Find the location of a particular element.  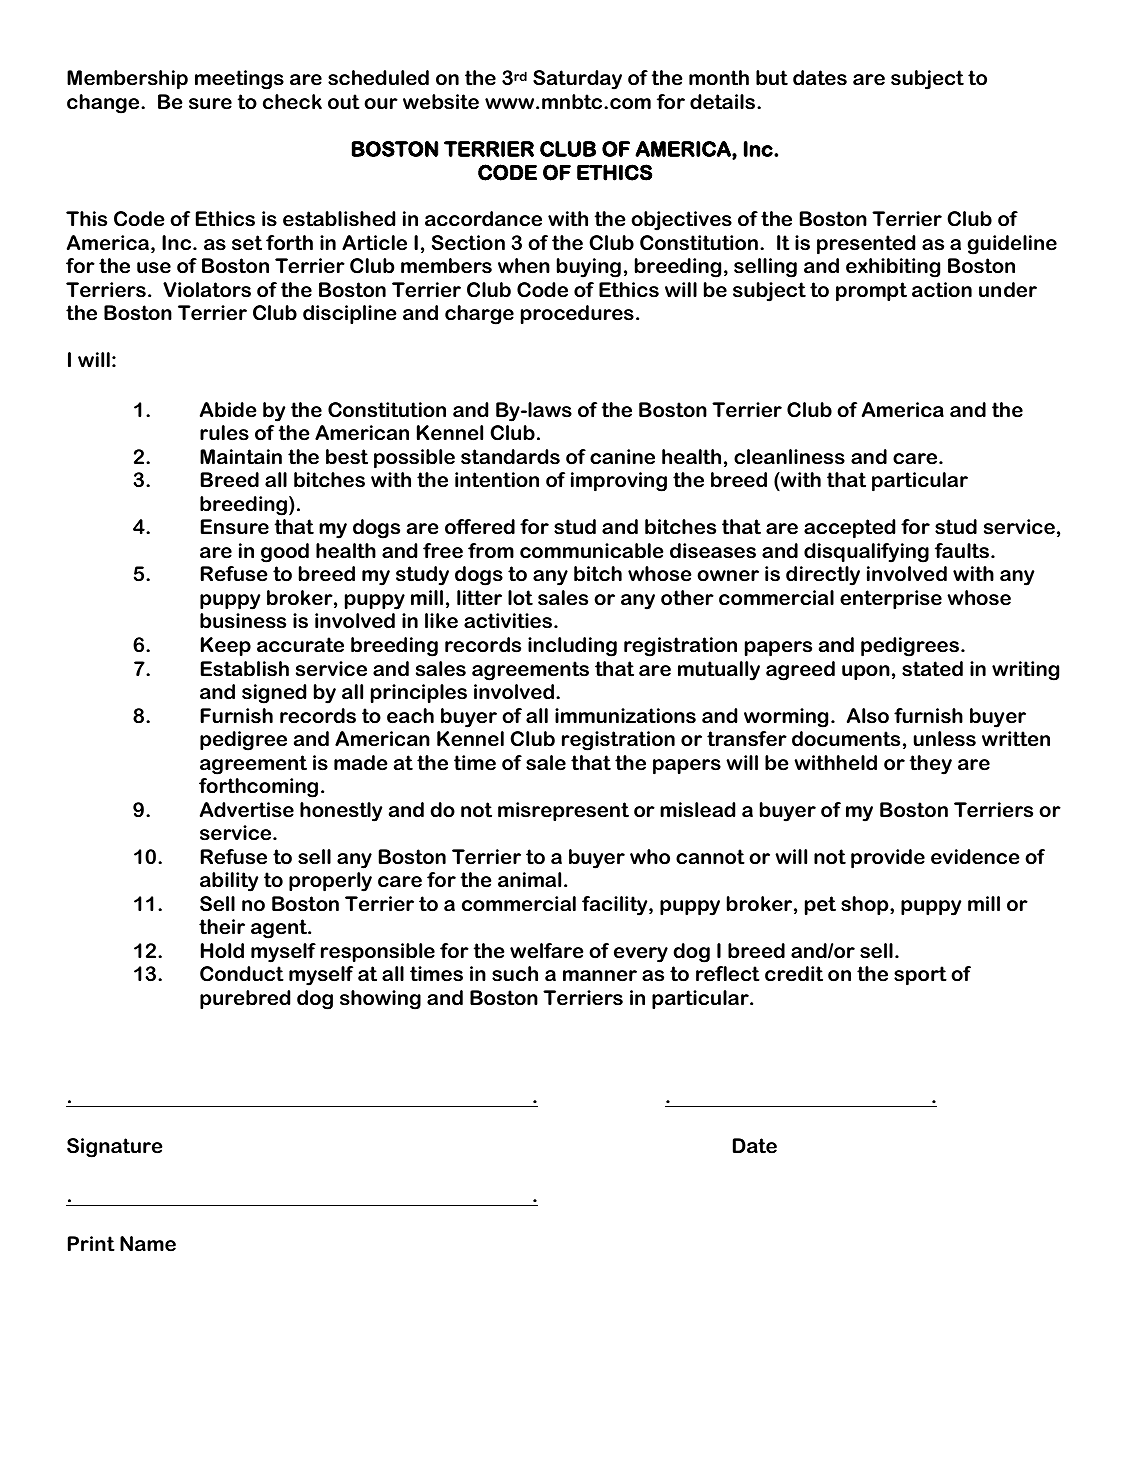

but is located at coordinates (772, 78).
